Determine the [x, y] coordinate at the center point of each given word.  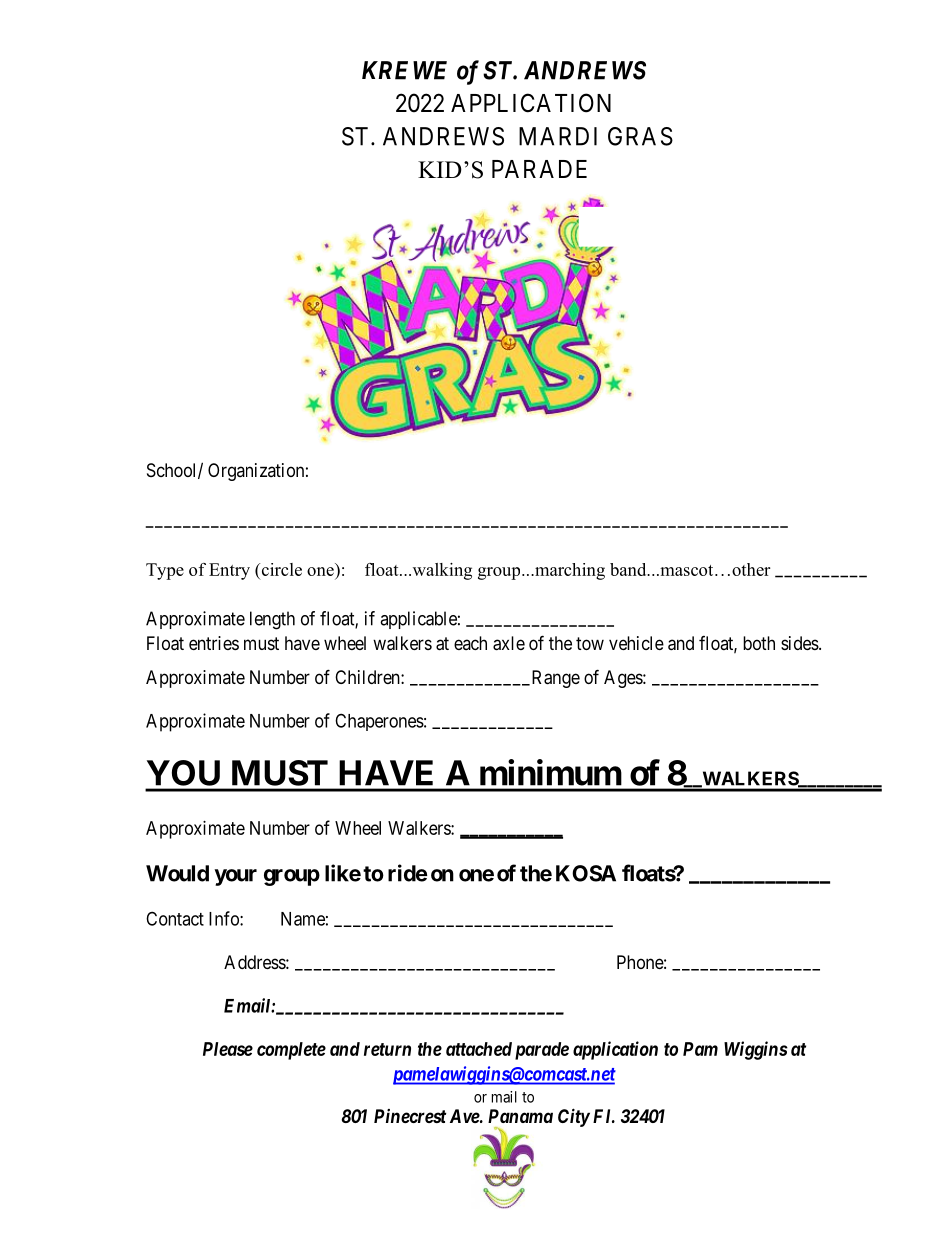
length [272, 620]
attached [479, 1049]
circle [280, 571]
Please [228, 1049]
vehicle [636, 643]
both [759, 643]
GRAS [640, 136]
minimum [550, 772]
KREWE [404, 70]
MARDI [558, 136]
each [470, 643]
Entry [229, 571]
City [574, 1117]
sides [800, 643]
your [235, 877]
